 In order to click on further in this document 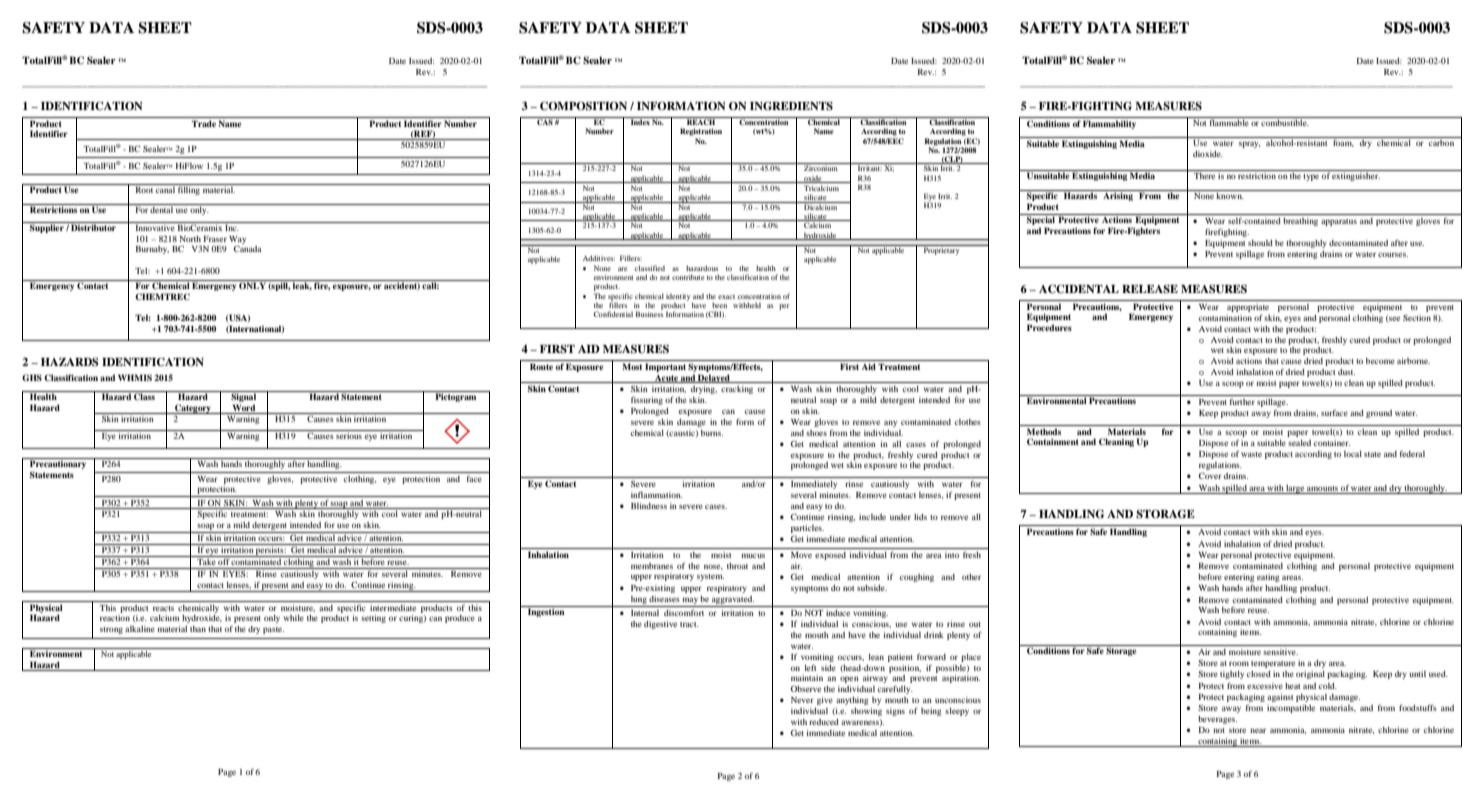, I will do `click(1242, 401)`.
